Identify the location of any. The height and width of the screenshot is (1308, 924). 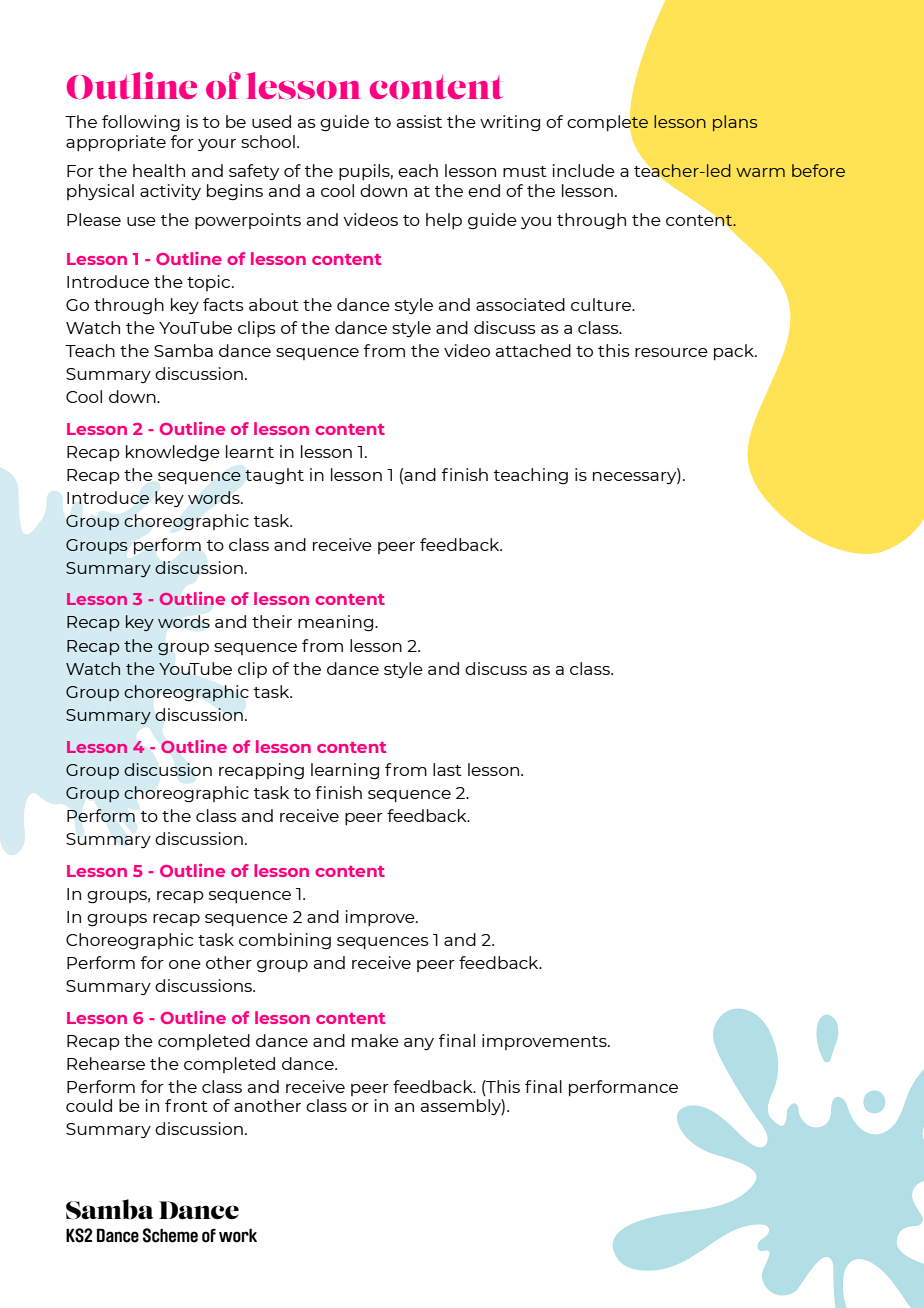
(419, 1044).
